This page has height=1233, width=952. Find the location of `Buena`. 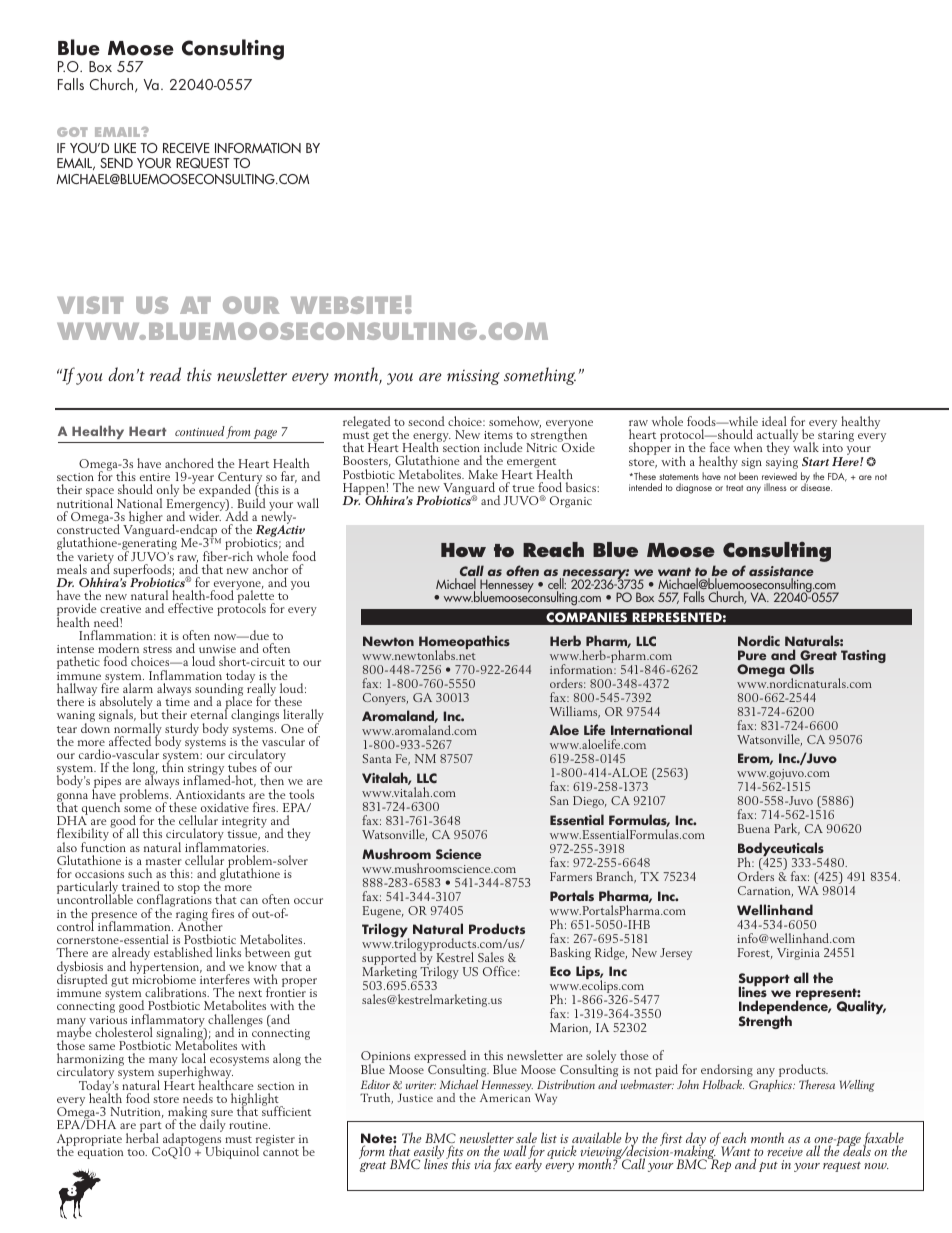

Buena is located at coordinates (754, 828).
